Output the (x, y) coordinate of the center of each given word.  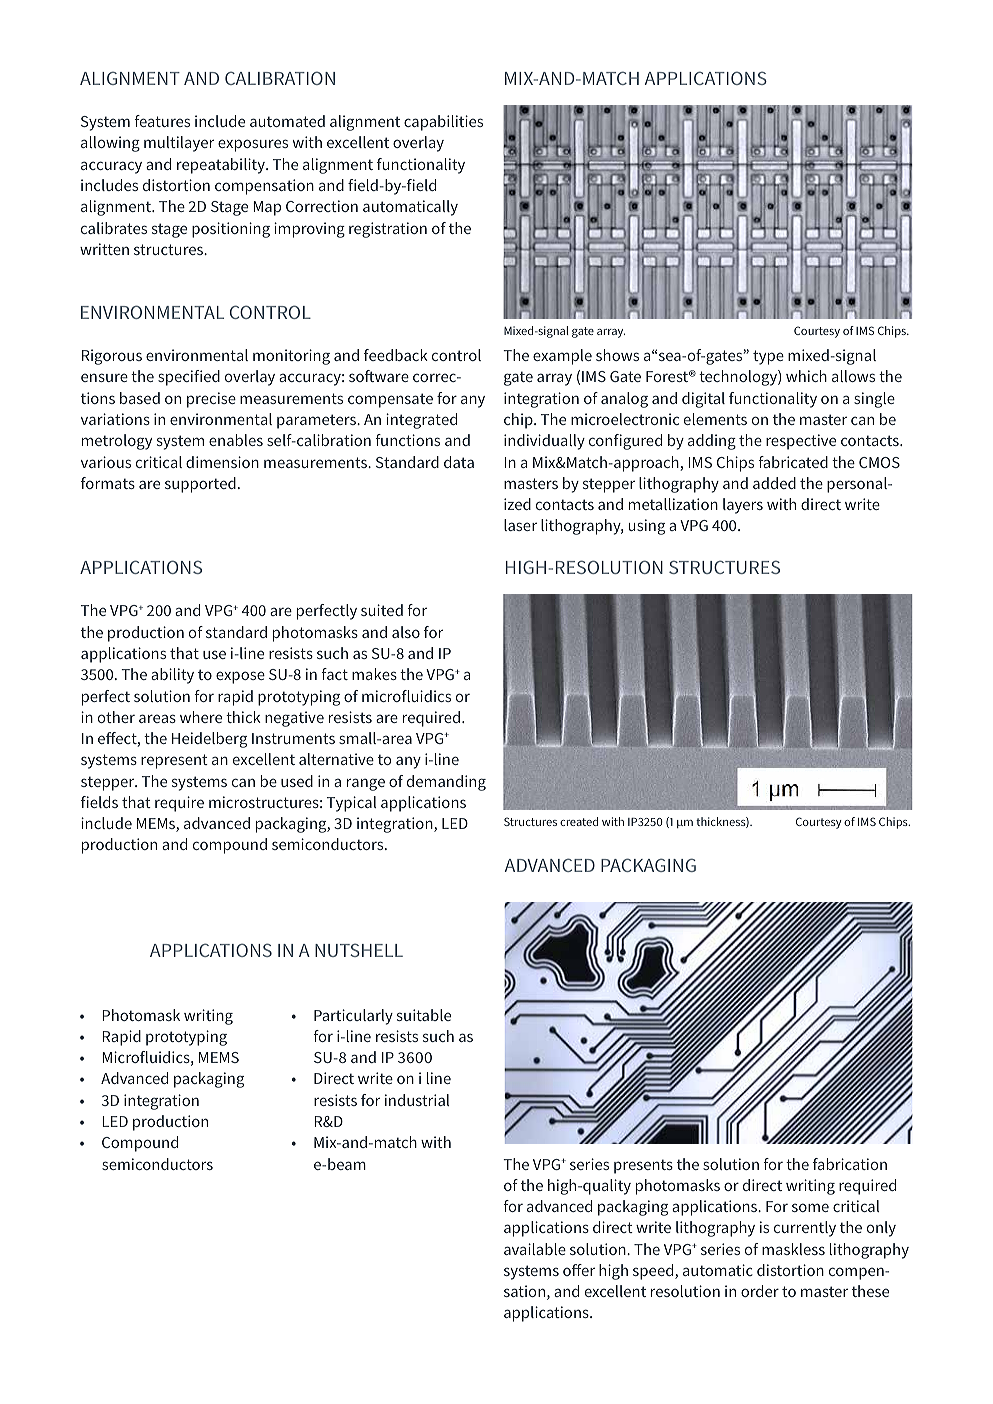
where (201, 717)
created (579, 821)
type (768, 357)
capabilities (443, 123)
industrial (417, 1100)
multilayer (179, 144)
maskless (793, 1249)
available (535, 1249)
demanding (446, 783)
